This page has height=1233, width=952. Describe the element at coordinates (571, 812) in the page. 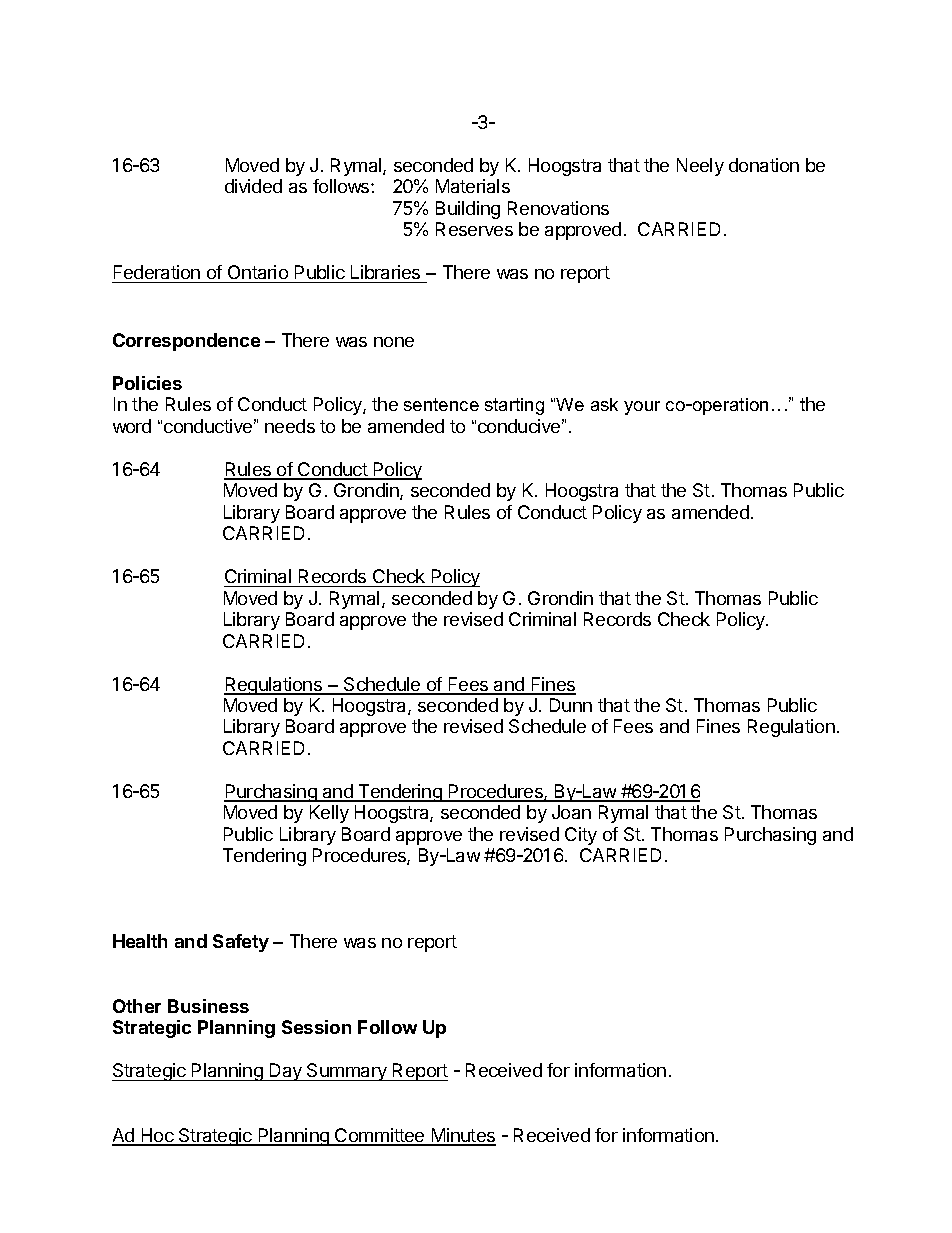

I see `Joan` at that location.
